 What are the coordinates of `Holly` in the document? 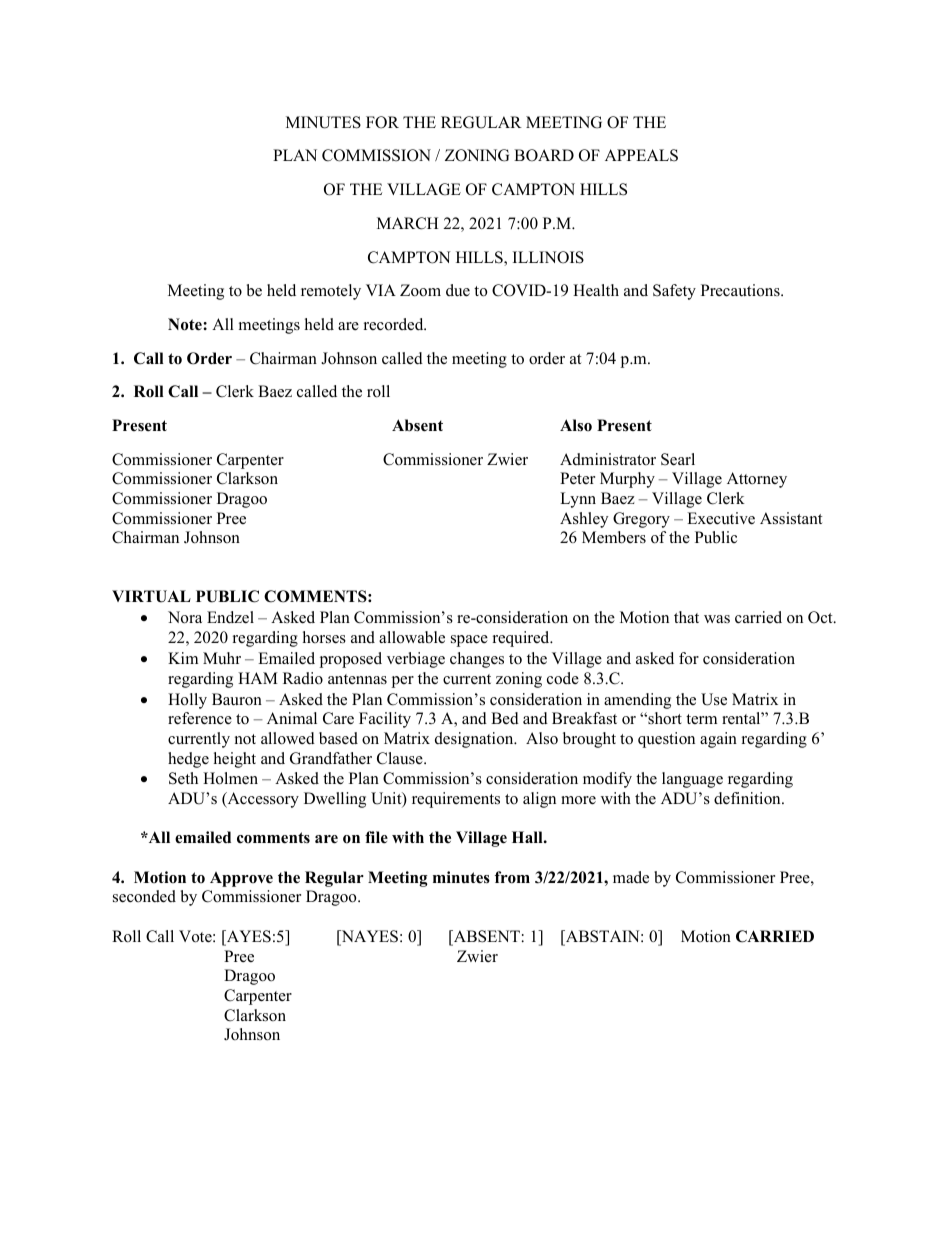 It's located at (187, 701).
